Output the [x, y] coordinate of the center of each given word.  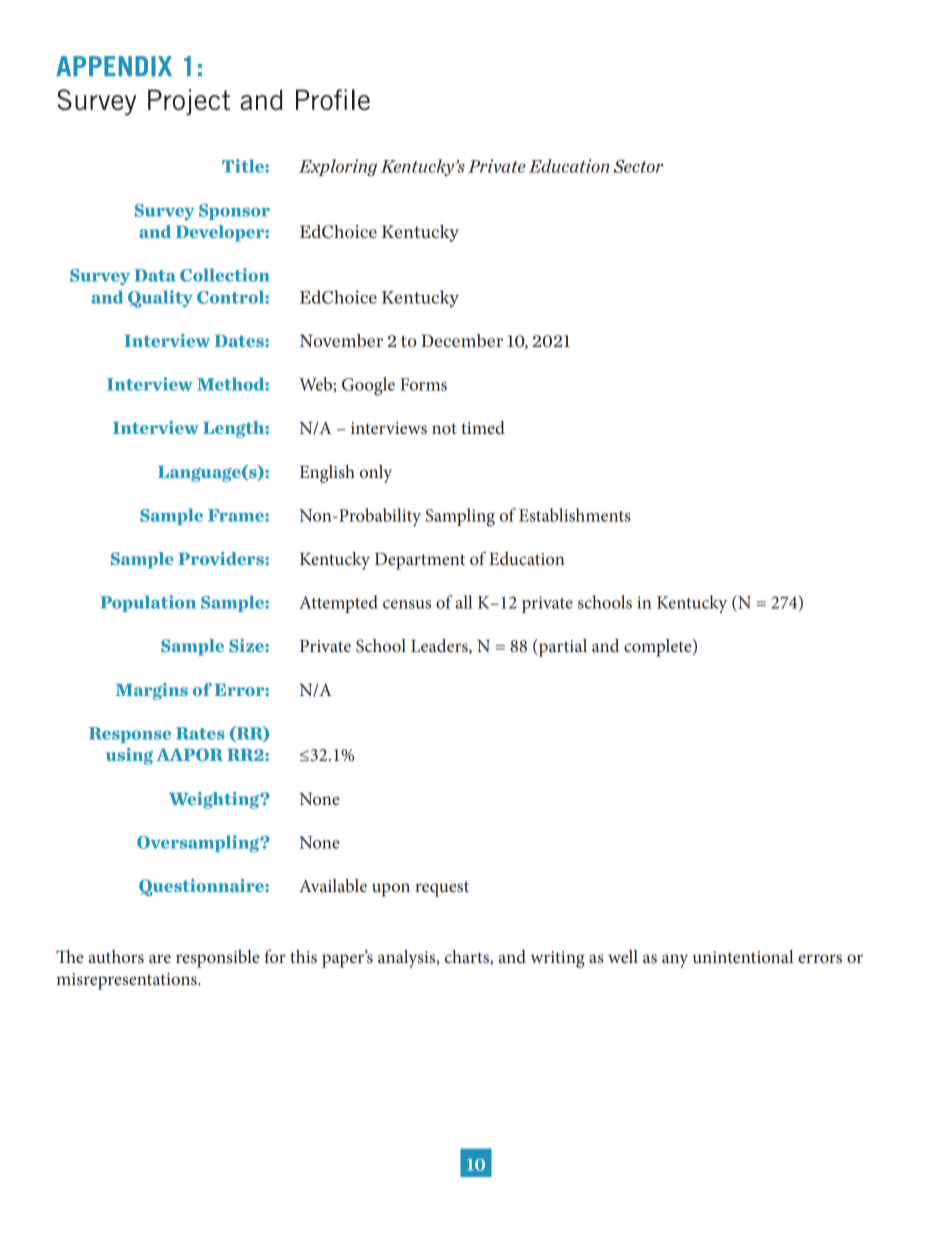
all [464, 602]
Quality [160, 299]
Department [420, 561]
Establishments [575, 515]
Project [189, 102]
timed [483, 427]
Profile [333, 99]
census [407, 604]
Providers [222, 558]
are [160, 958]
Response [130, 735]
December [462, 340]
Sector [638, 166]
